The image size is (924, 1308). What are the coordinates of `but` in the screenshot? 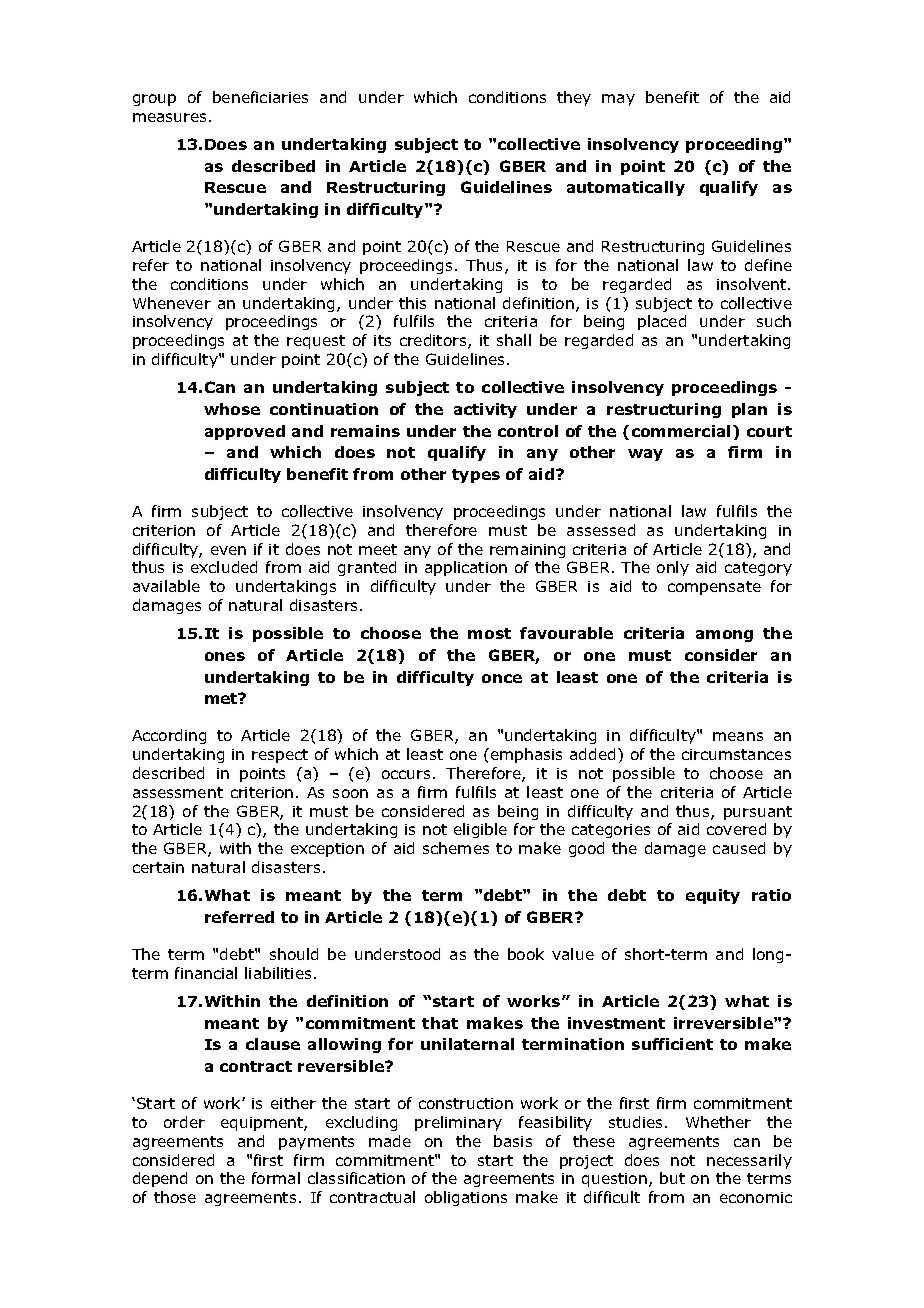 It's located at (672, 1178).
